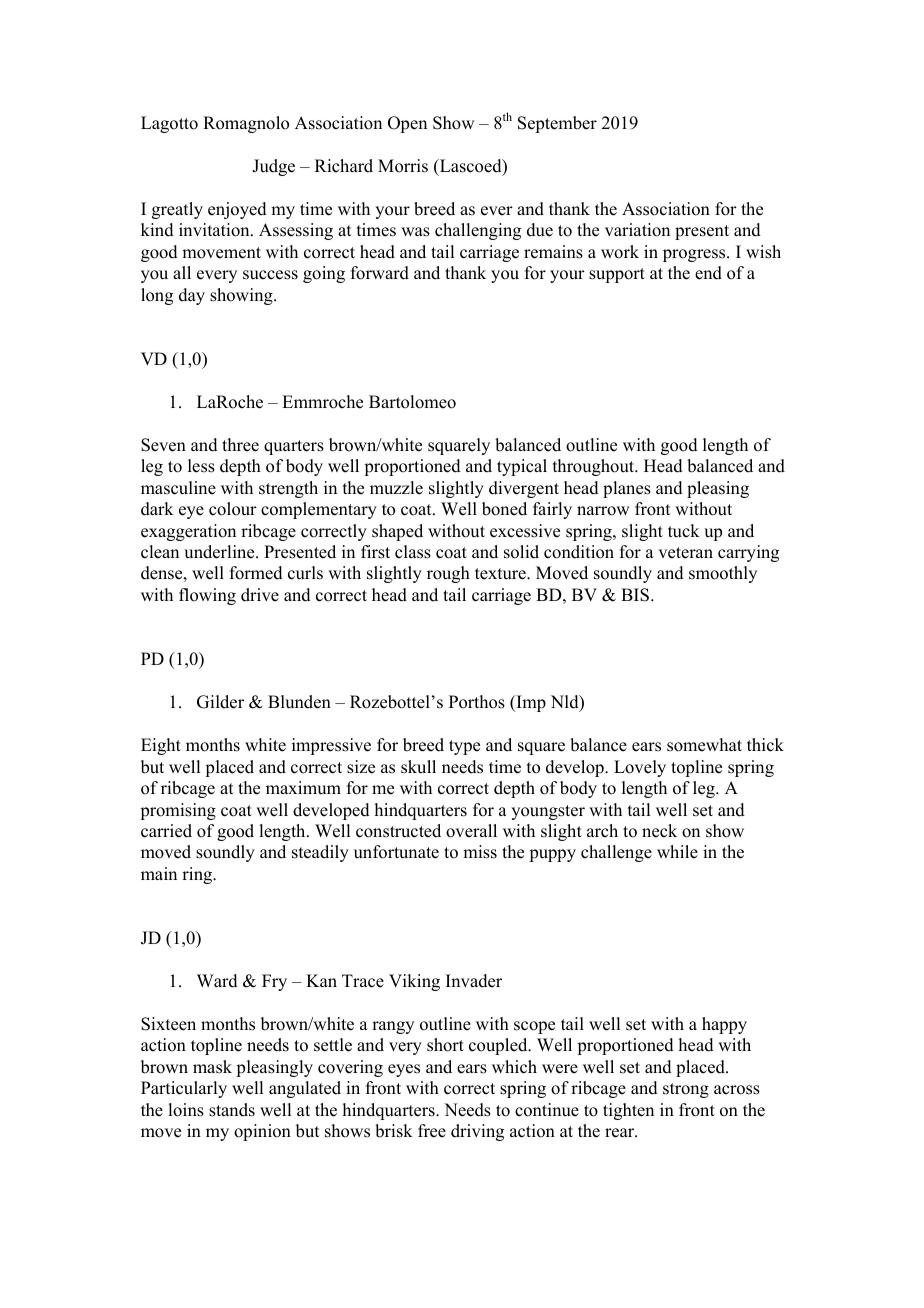  Describe the element at coordinates (201, 466) in the screenshot. I see `less` at that location.
